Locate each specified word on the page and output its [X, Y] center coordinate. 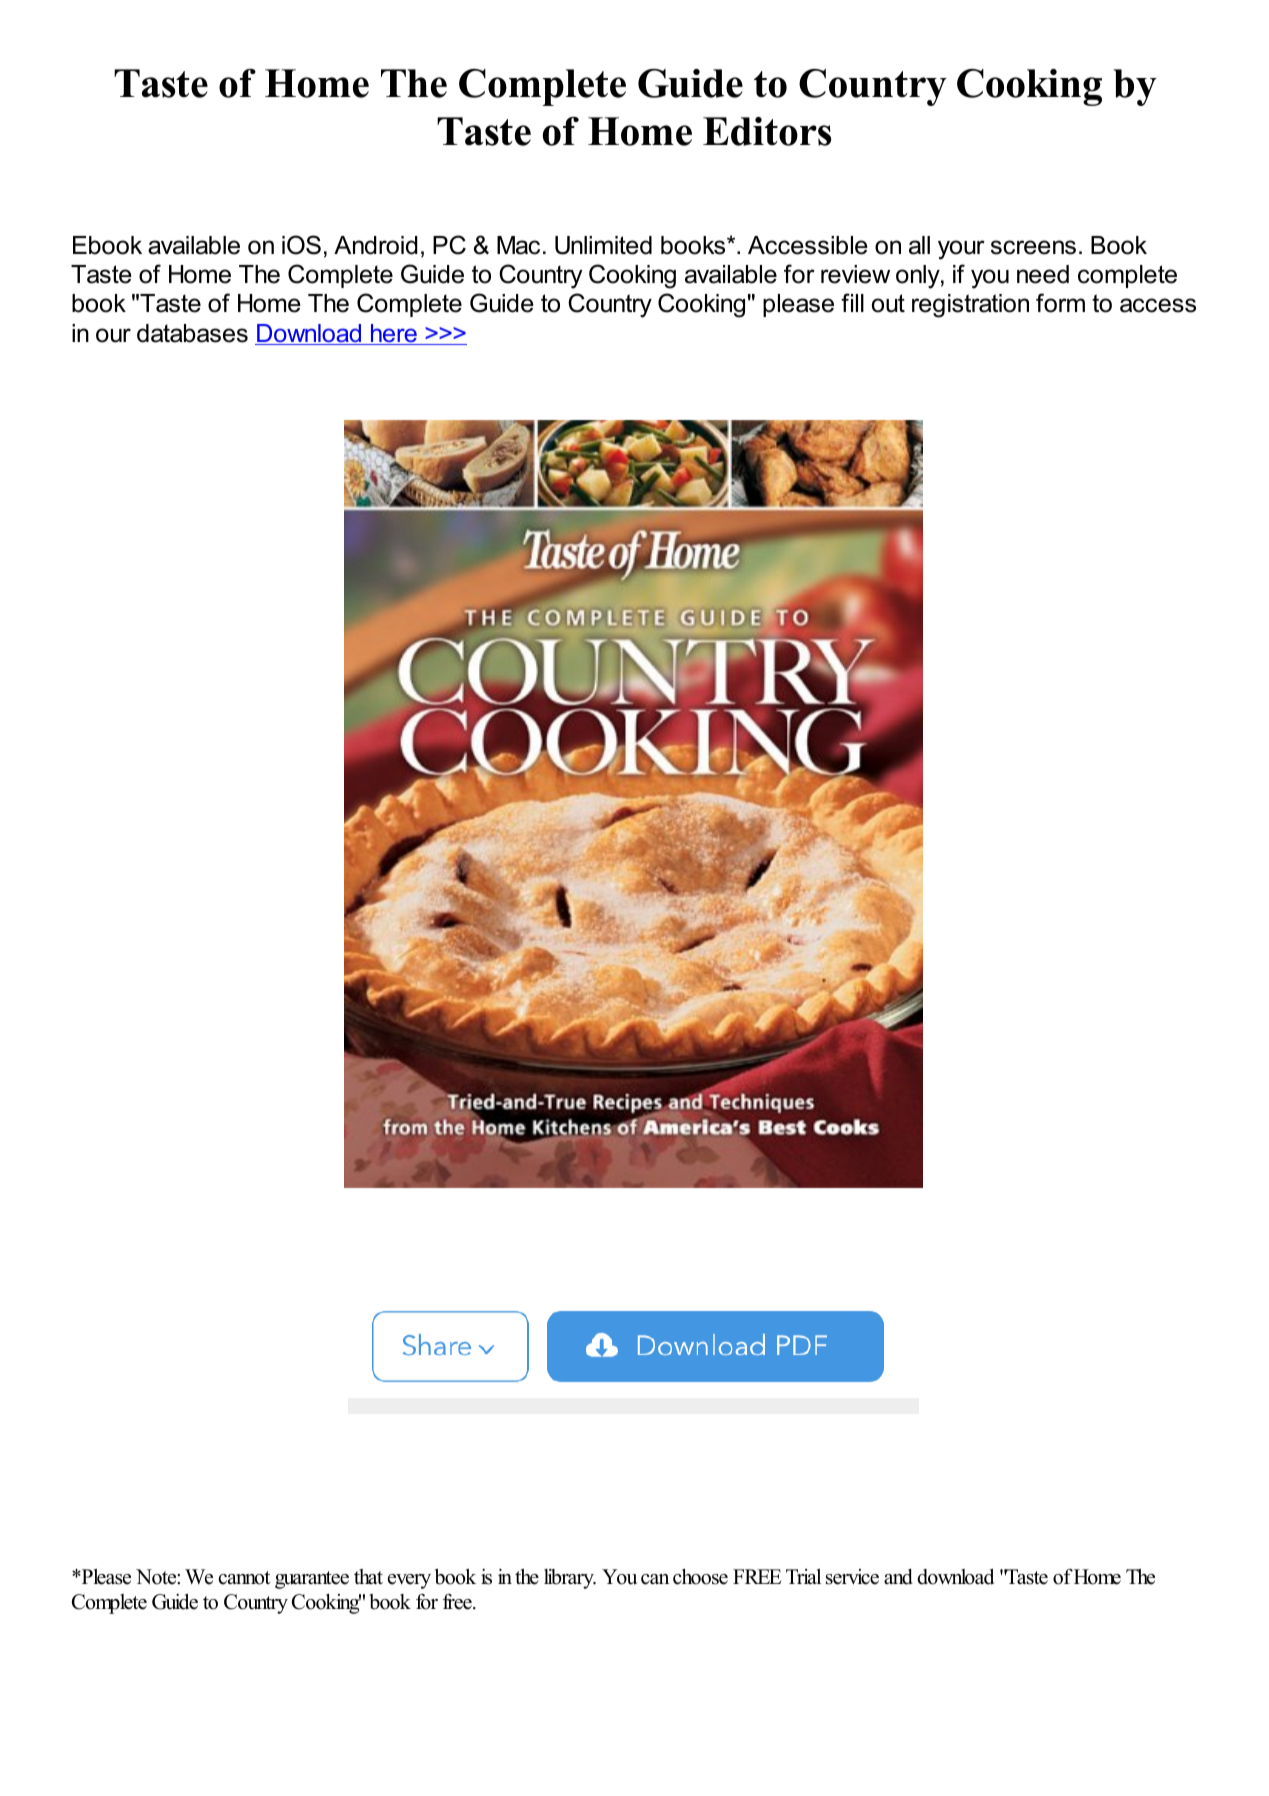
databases [192, 333]
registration [970, 306]
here [393, 334]
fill [852, 302]
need [1043, 274]
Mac [518, 245]
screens [1033, 247]
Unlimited [603, 245]
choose [700, 1577]
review [855, 274]
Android [376, 245]
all [919, 245]
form [1060, 303]
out [888, 303]
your [961, 250]
